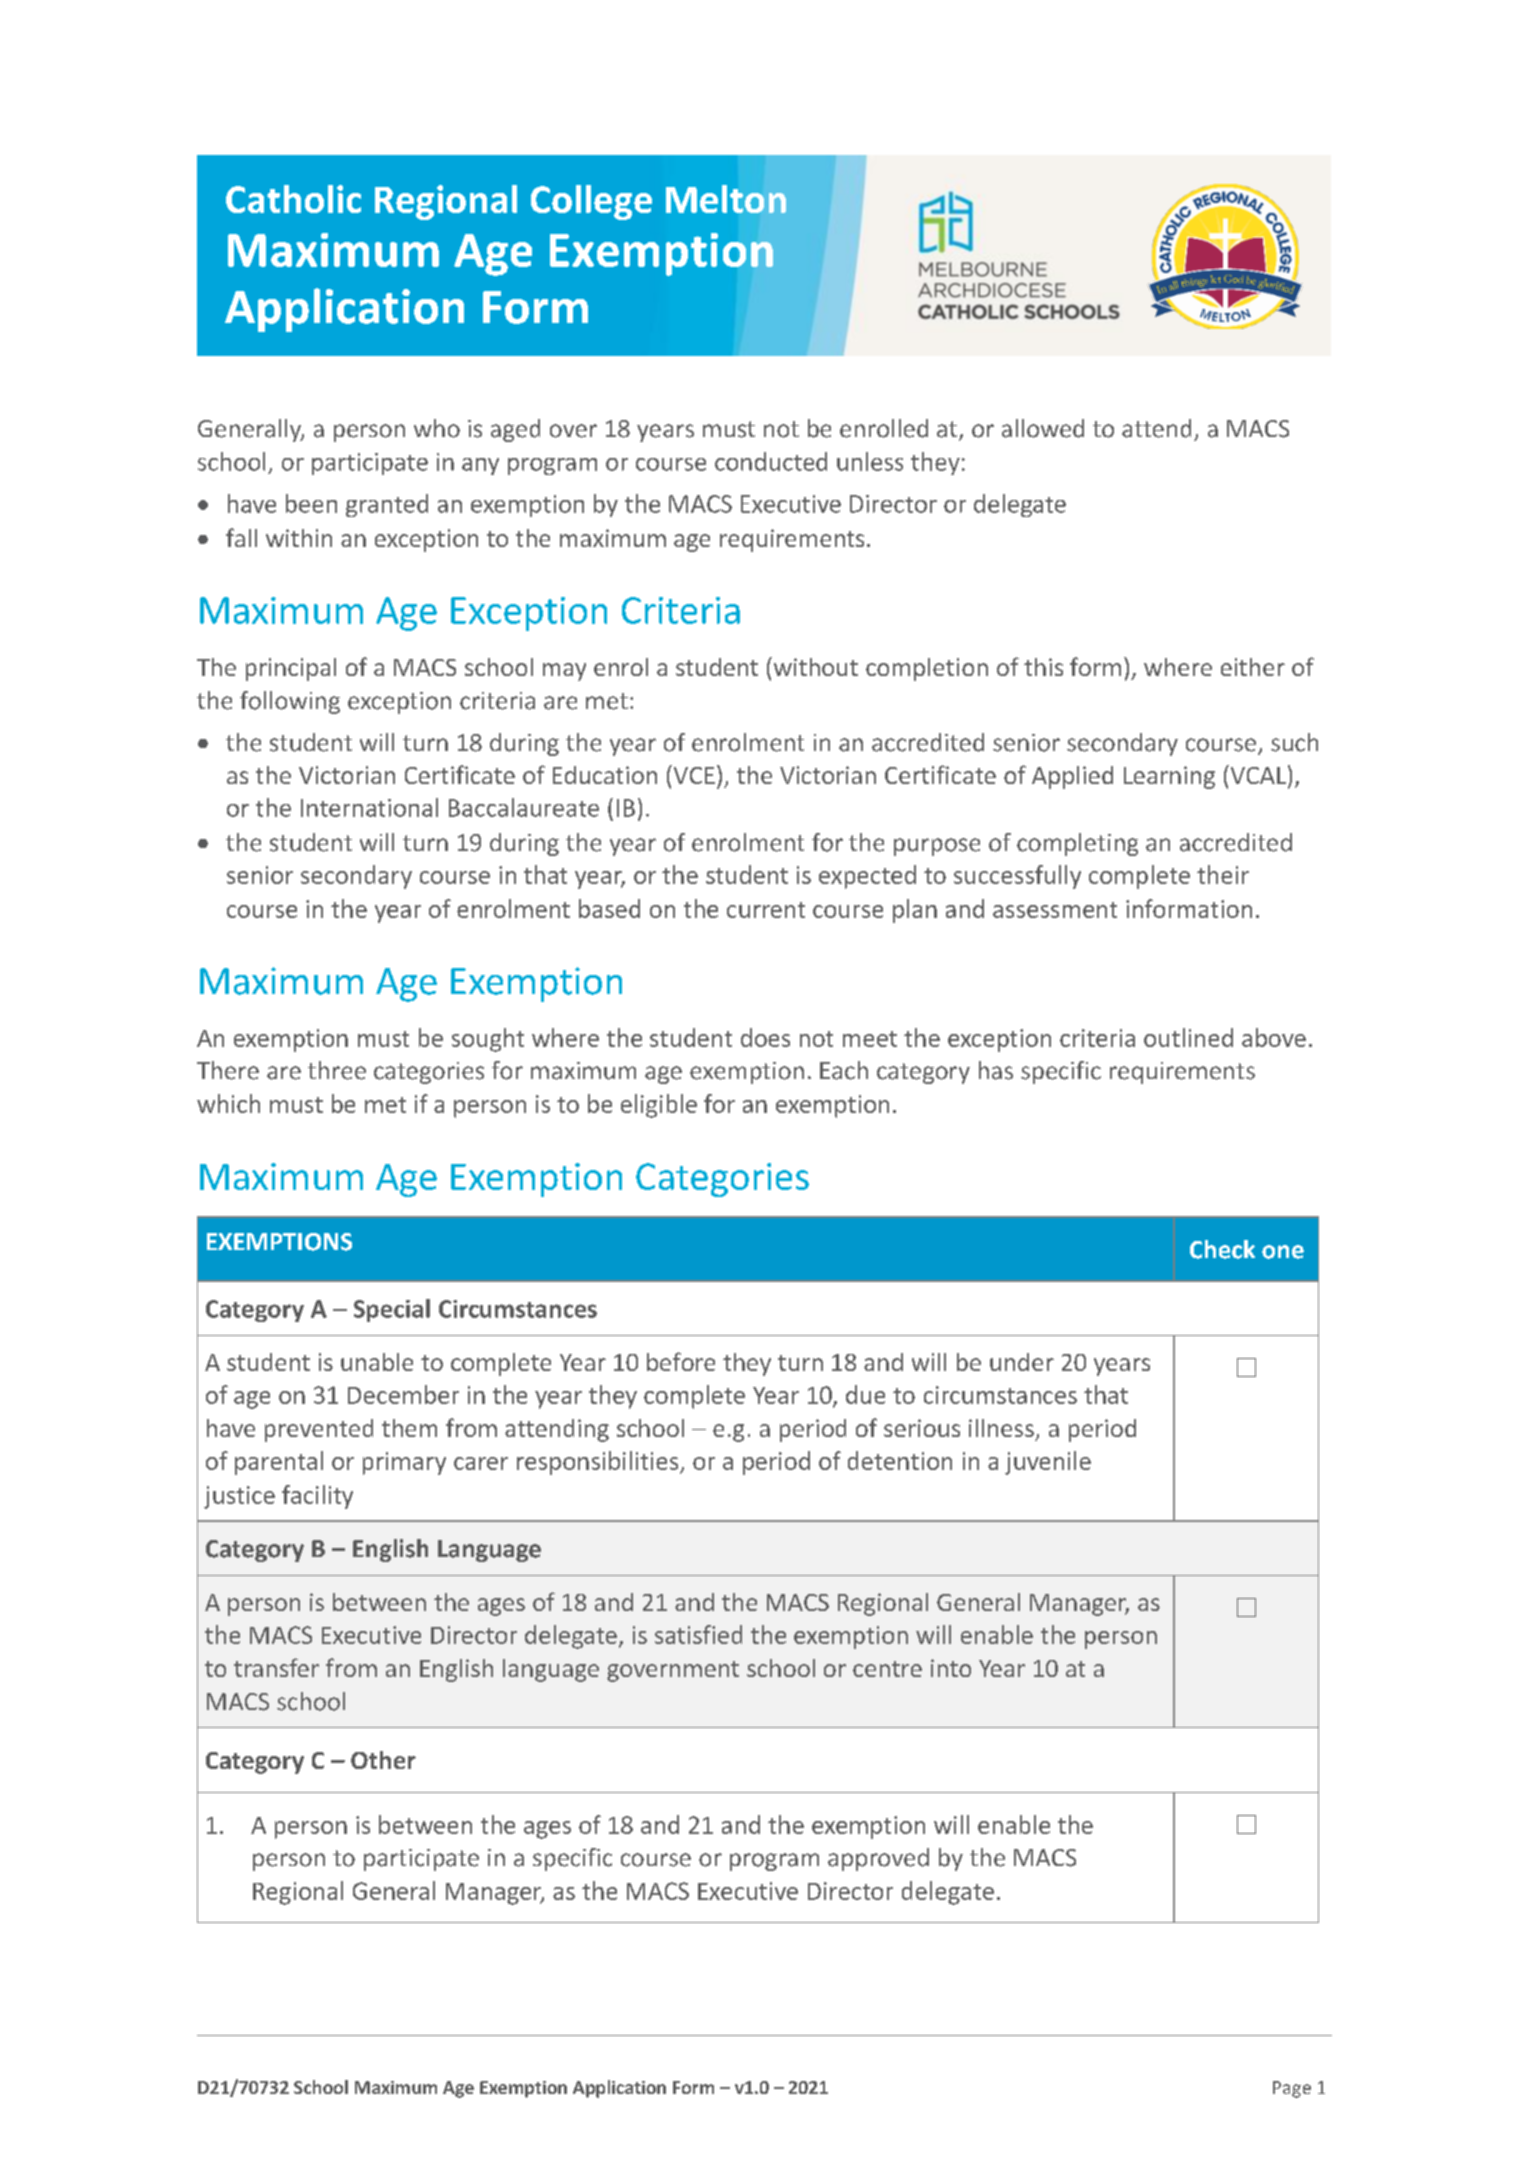 The image size is (1528, 2163). What do you see at coordinates (1048, 1463) in the document?
I see `juvenile` at bounding box center [1048, 1463].
